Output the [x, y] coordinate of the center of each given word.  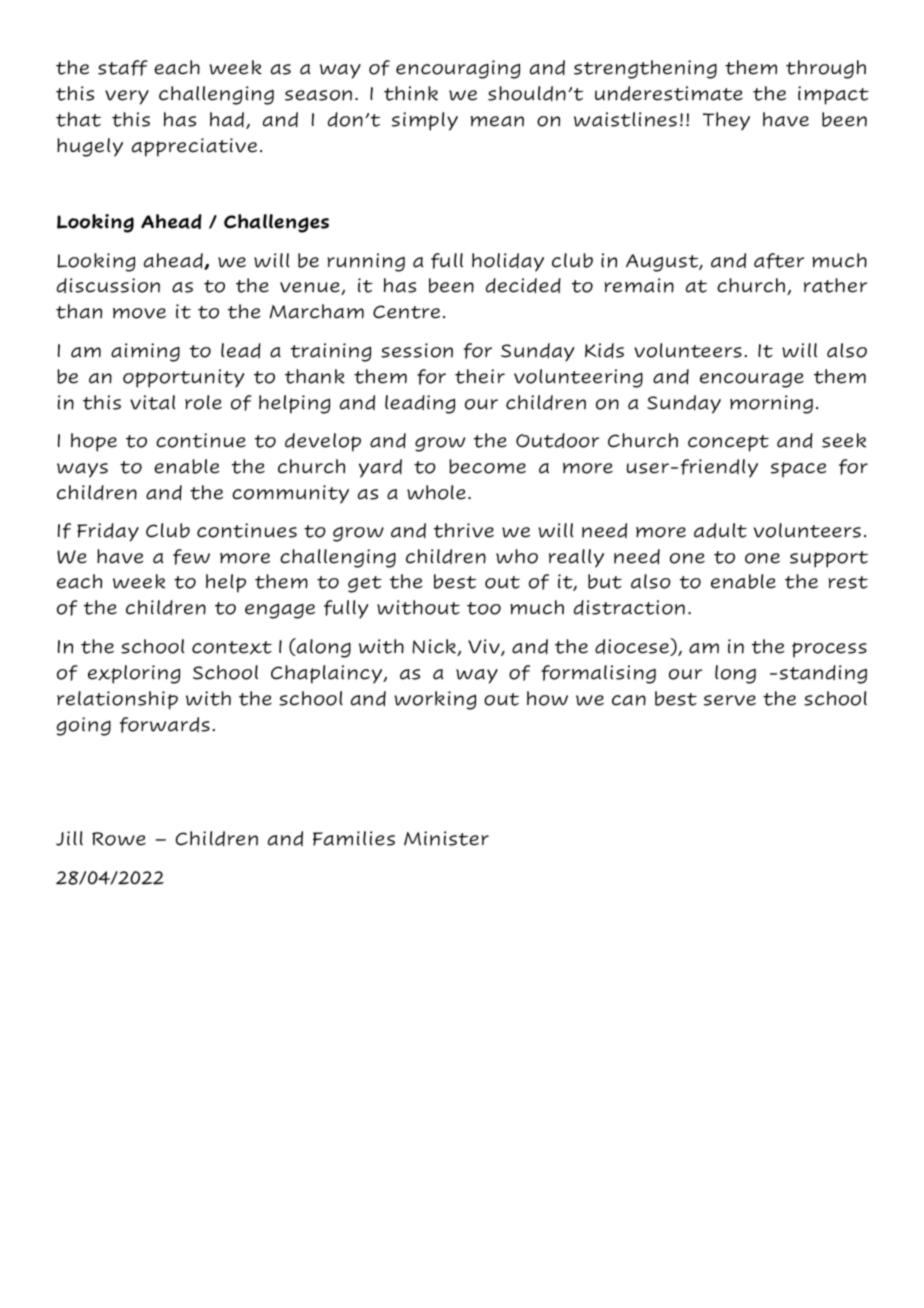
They [726, 121]
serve [730, 700]
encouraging [458, 69]
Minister [446, 838]
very [127, 97]
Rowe [119, 839]
